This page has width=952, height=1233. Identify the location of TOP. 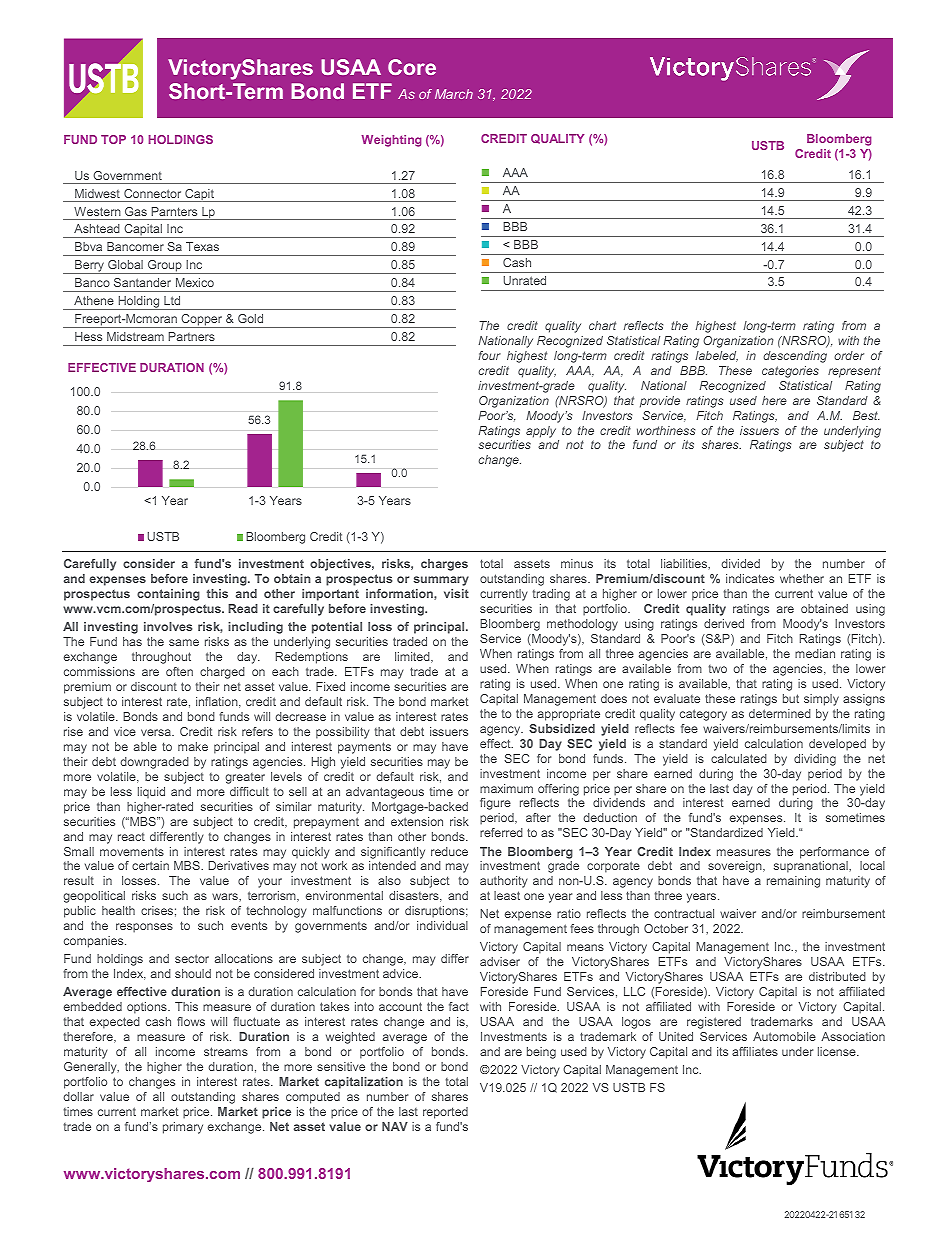
(113, 139).
